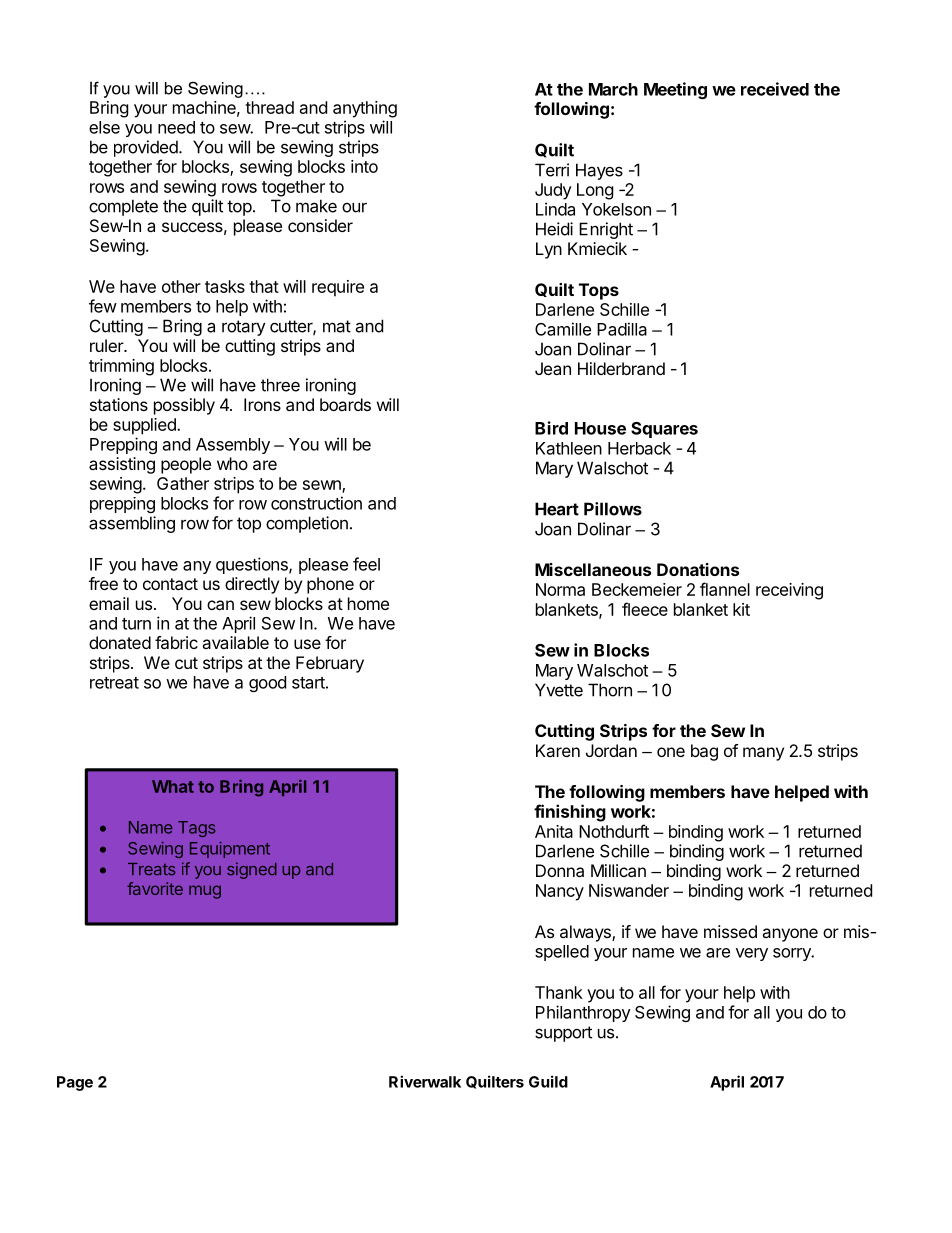 Image resolution: width=952 pixels, height=1233 pixels. What do you see at coordinates (368, 603) in the page?
I see `home` at bounding box center [368, 603].
